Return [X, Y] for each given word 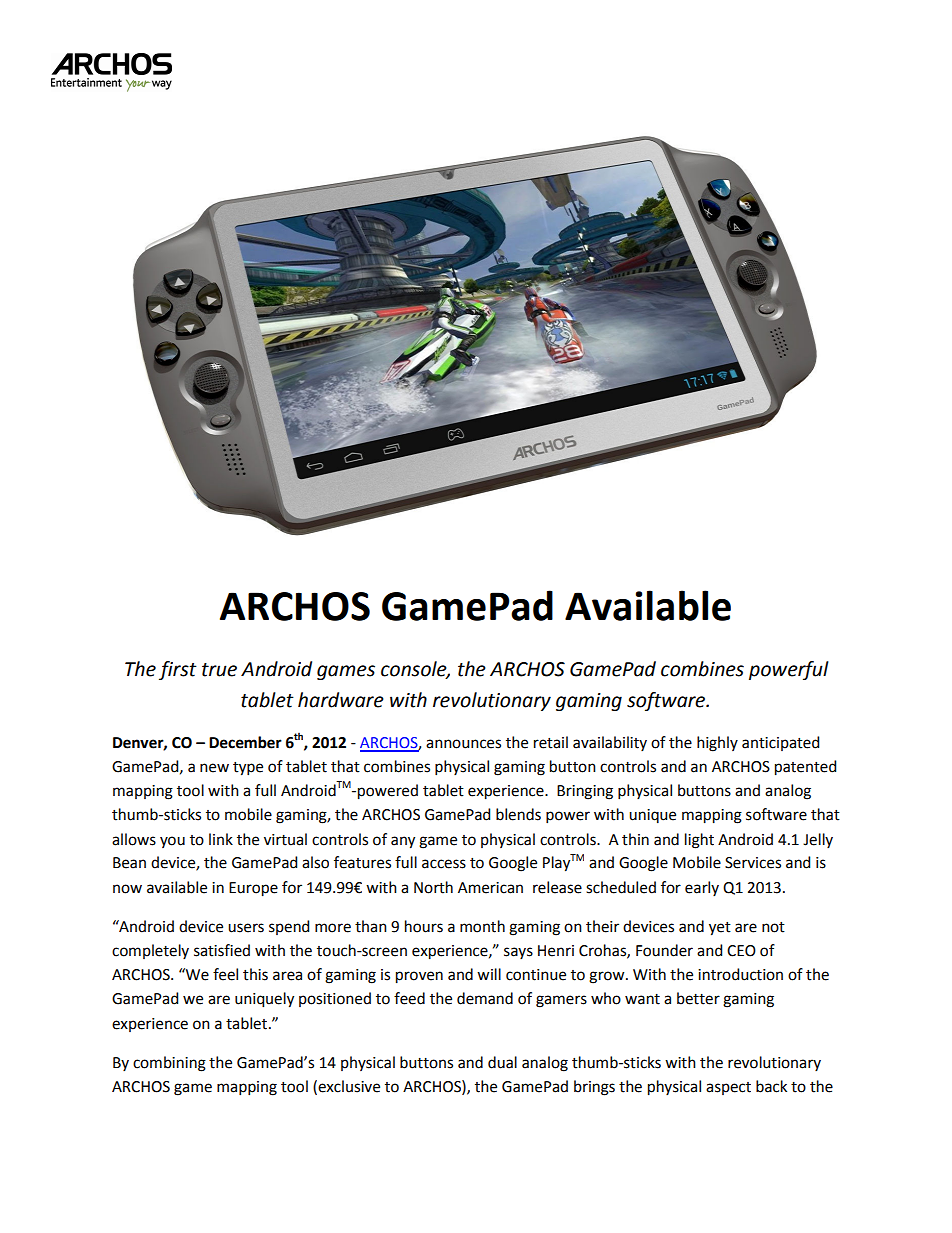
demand [485, 998]
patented [805, 768]
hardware [341, 700]
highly [717, 744]
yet [720, 929]
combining [169, 1064]
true [219, 670]
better [698, 998]
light [699, 841]
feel [225, 974]
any [403, 842]
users [246, 928]
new [214, 768]
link [221, 839]
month [482, 926]
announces [463, 744]
